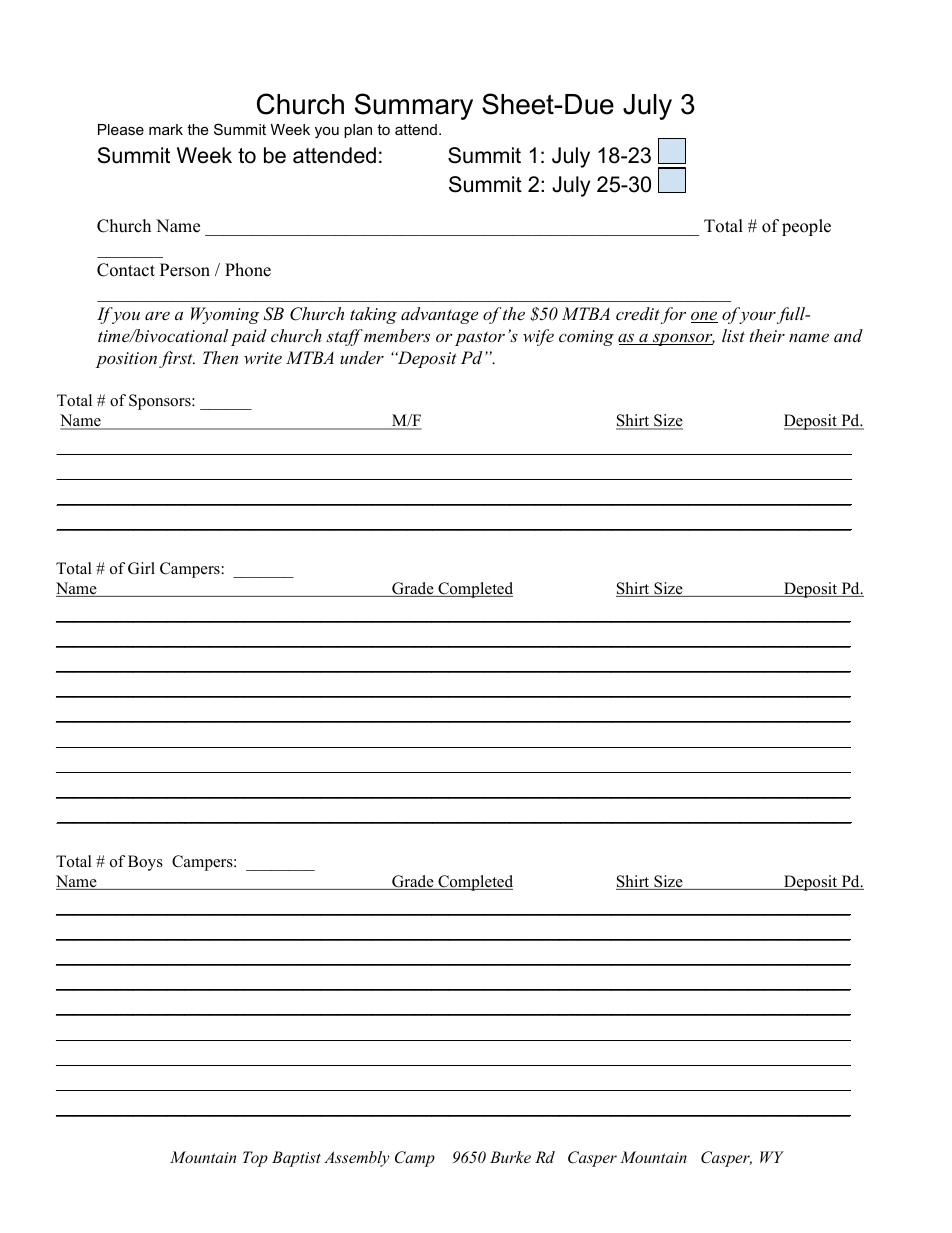  I want to click on Assembly, so click(357, 1159).
